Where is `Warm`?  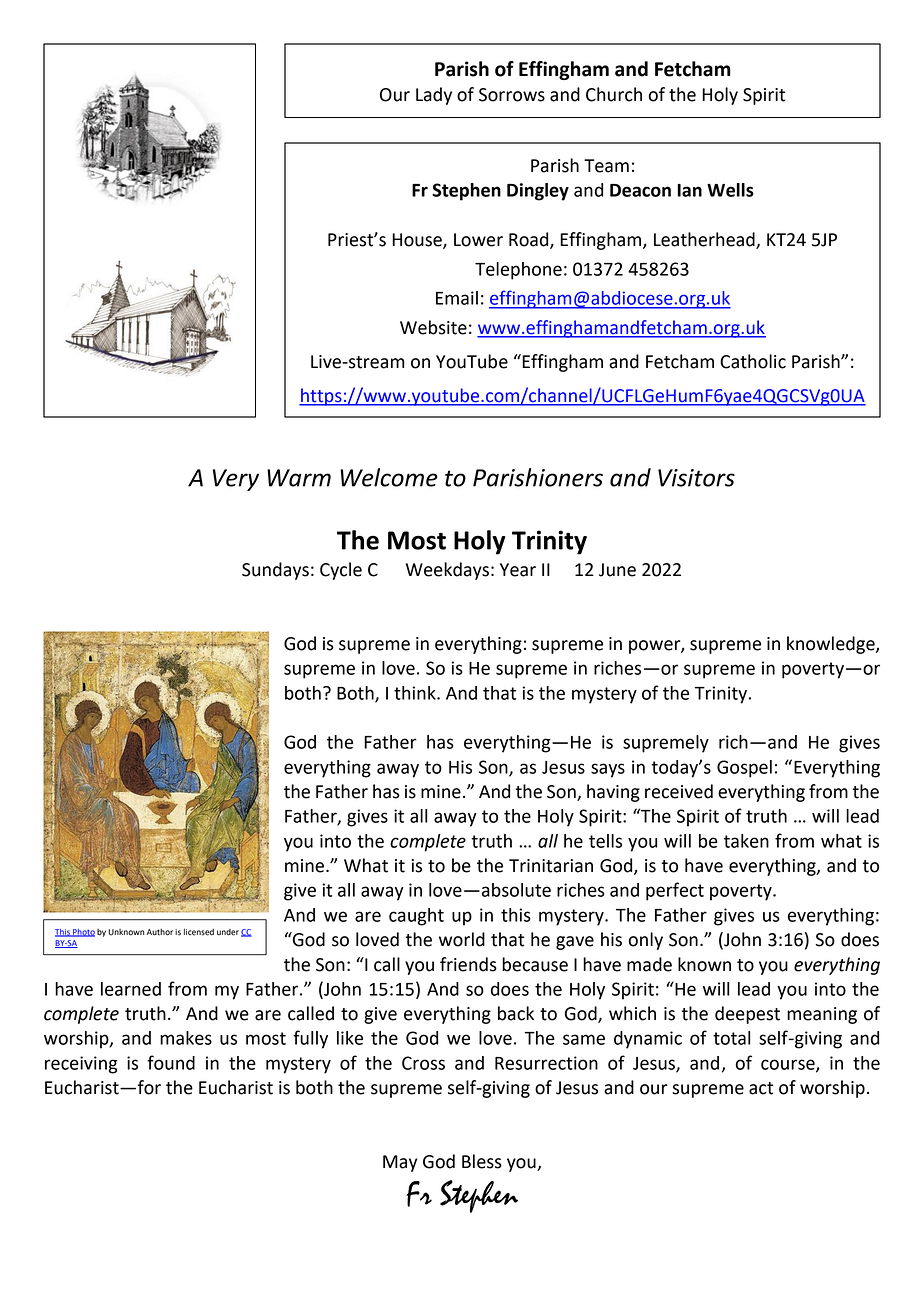
Warm is located at coordinates (299, 478).
